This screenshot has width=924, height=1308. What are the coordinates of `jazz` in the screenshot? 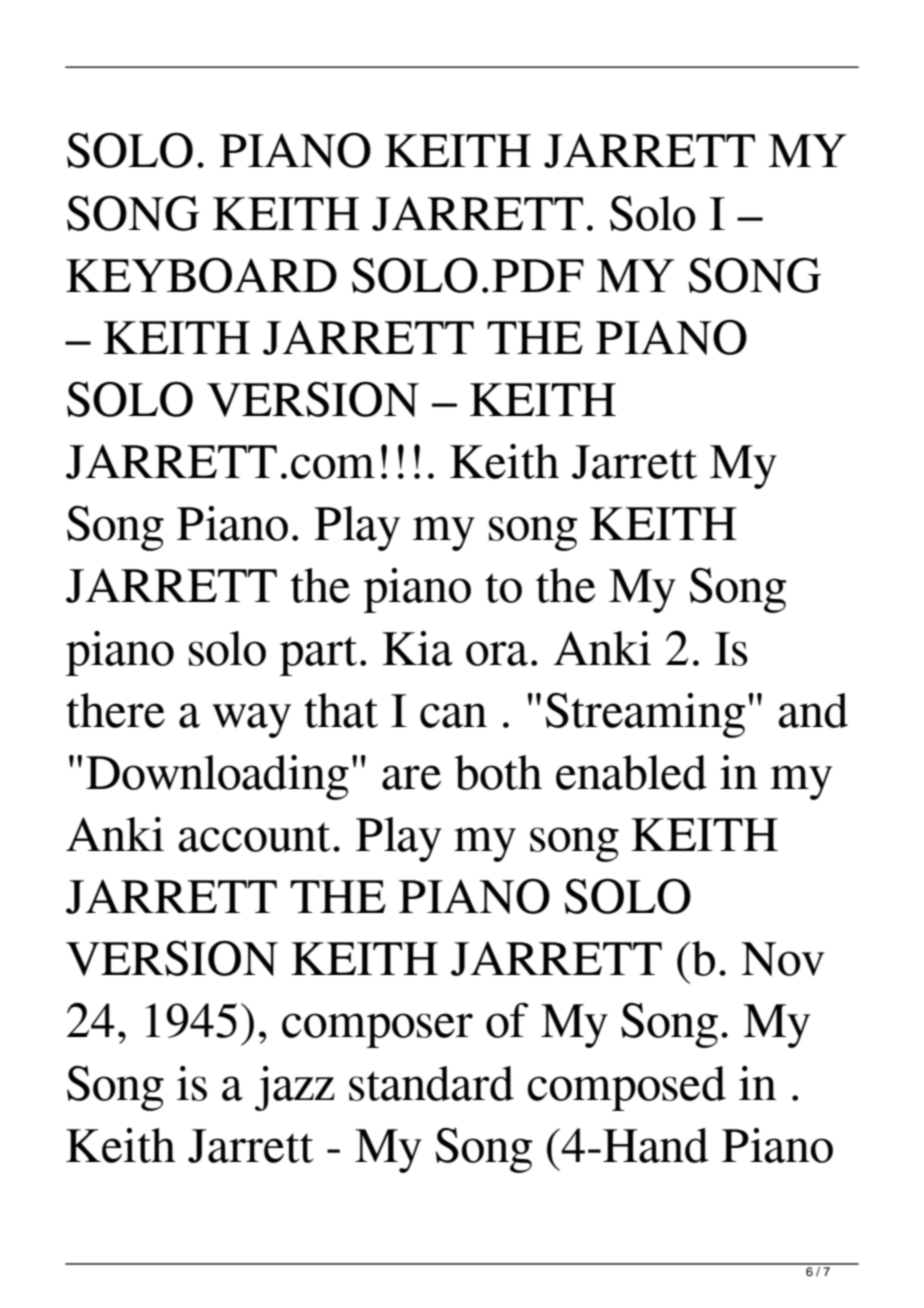 It's located at (295, 1088).
